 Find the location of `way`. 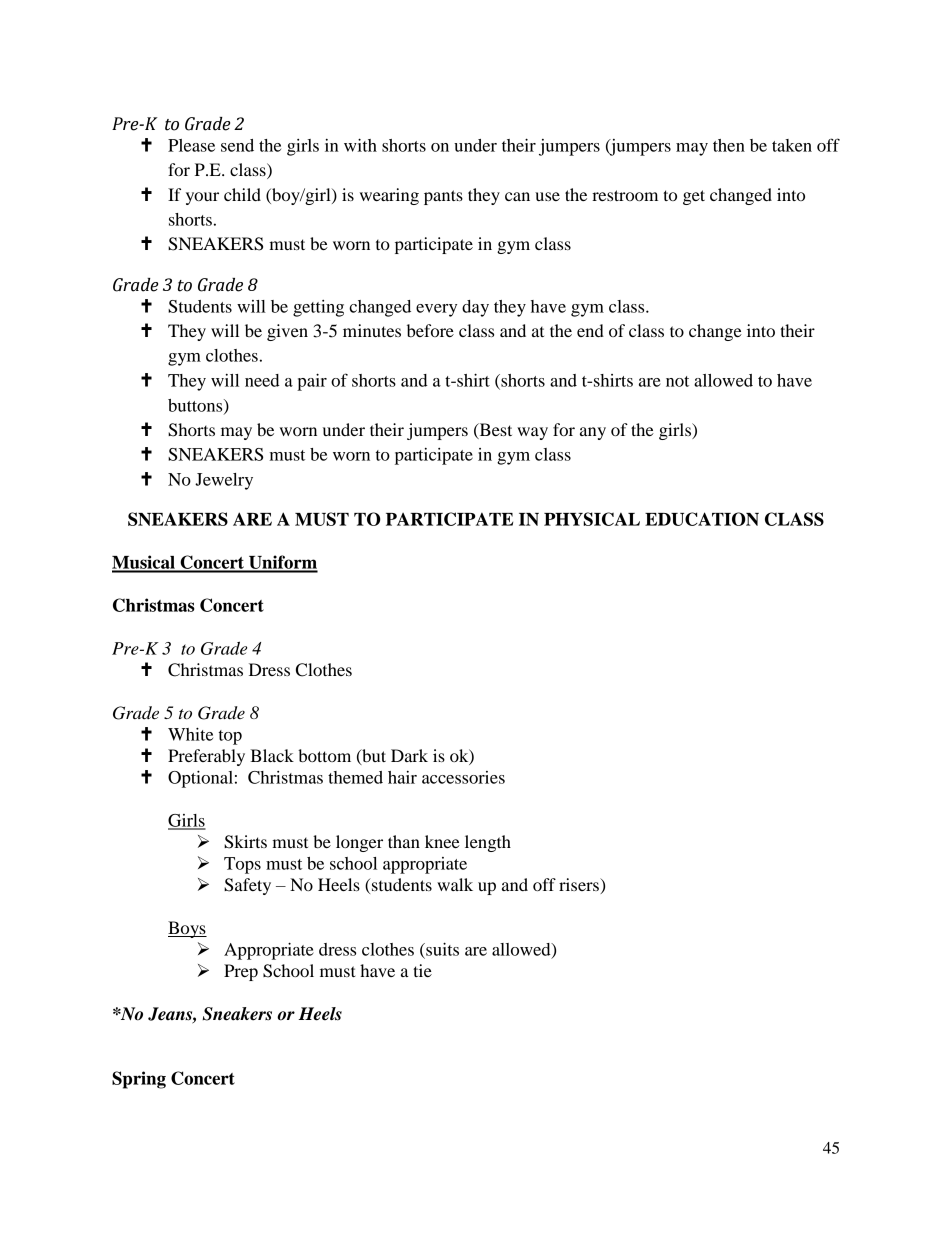

way is located at coordinates (532, 433).
